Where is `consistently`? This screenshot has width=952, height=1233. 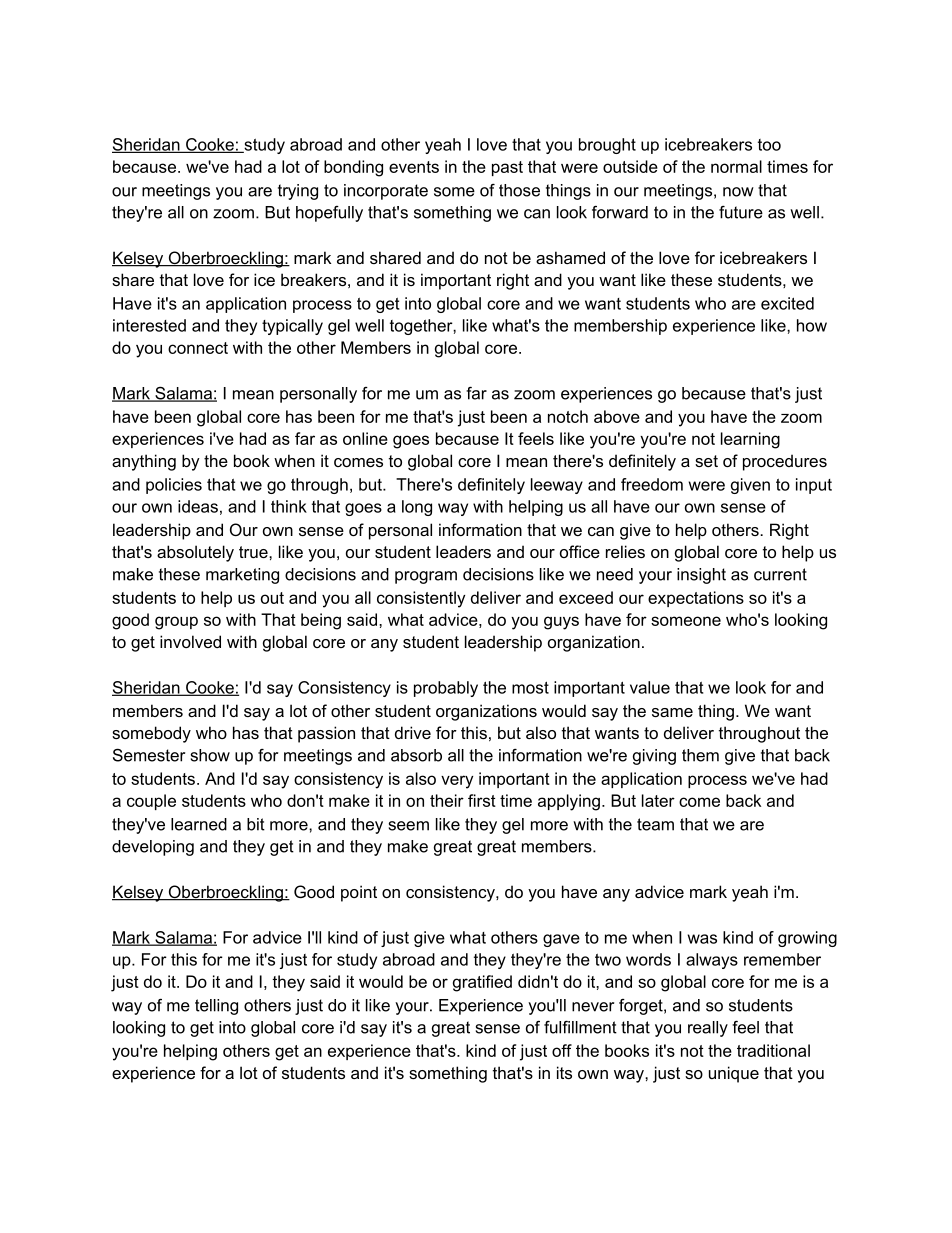 consistently is located at coordinates (421, 599).
